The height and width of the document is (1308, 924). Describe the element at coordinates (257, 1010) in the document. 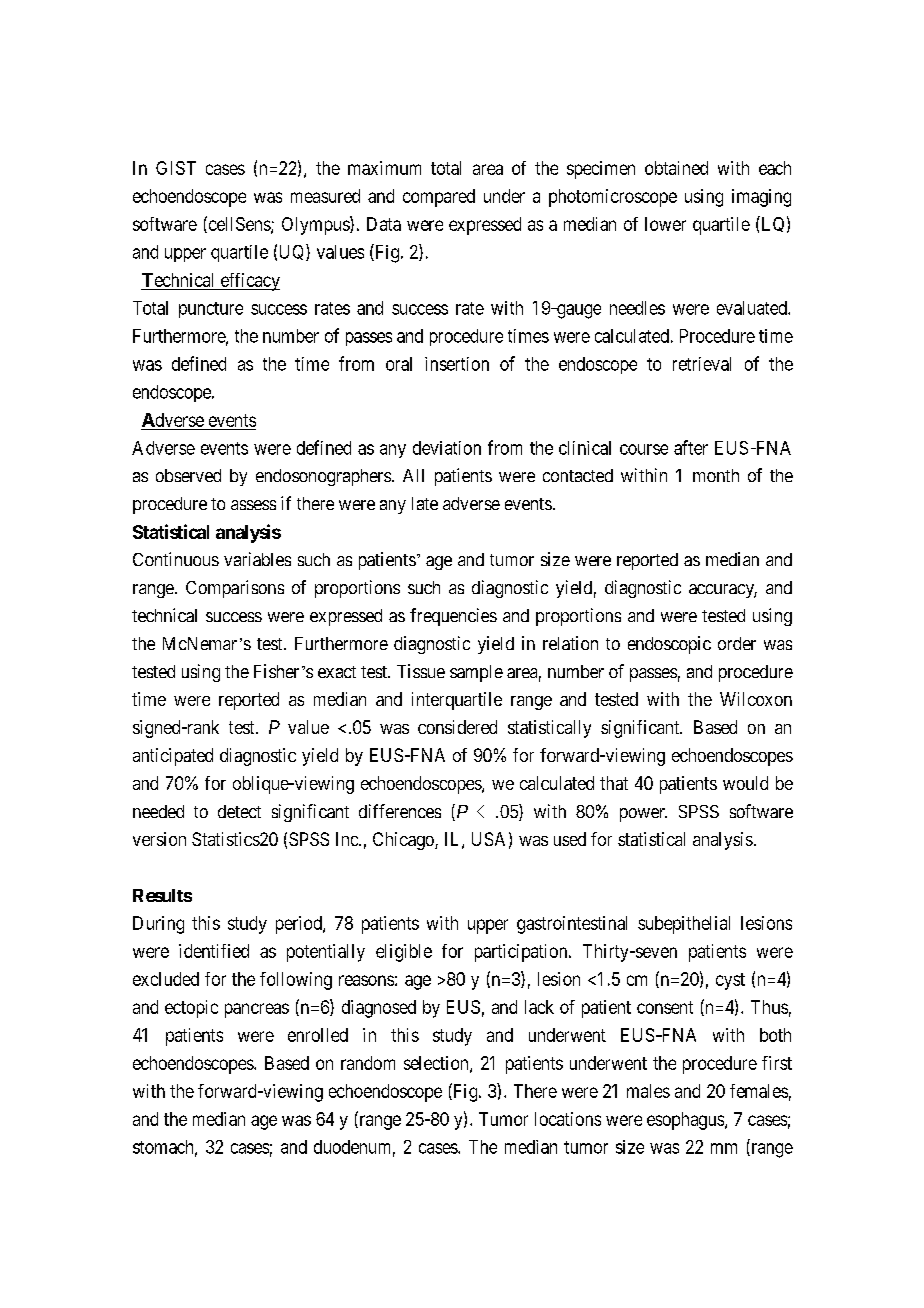

I see `pancreas` at that location.
